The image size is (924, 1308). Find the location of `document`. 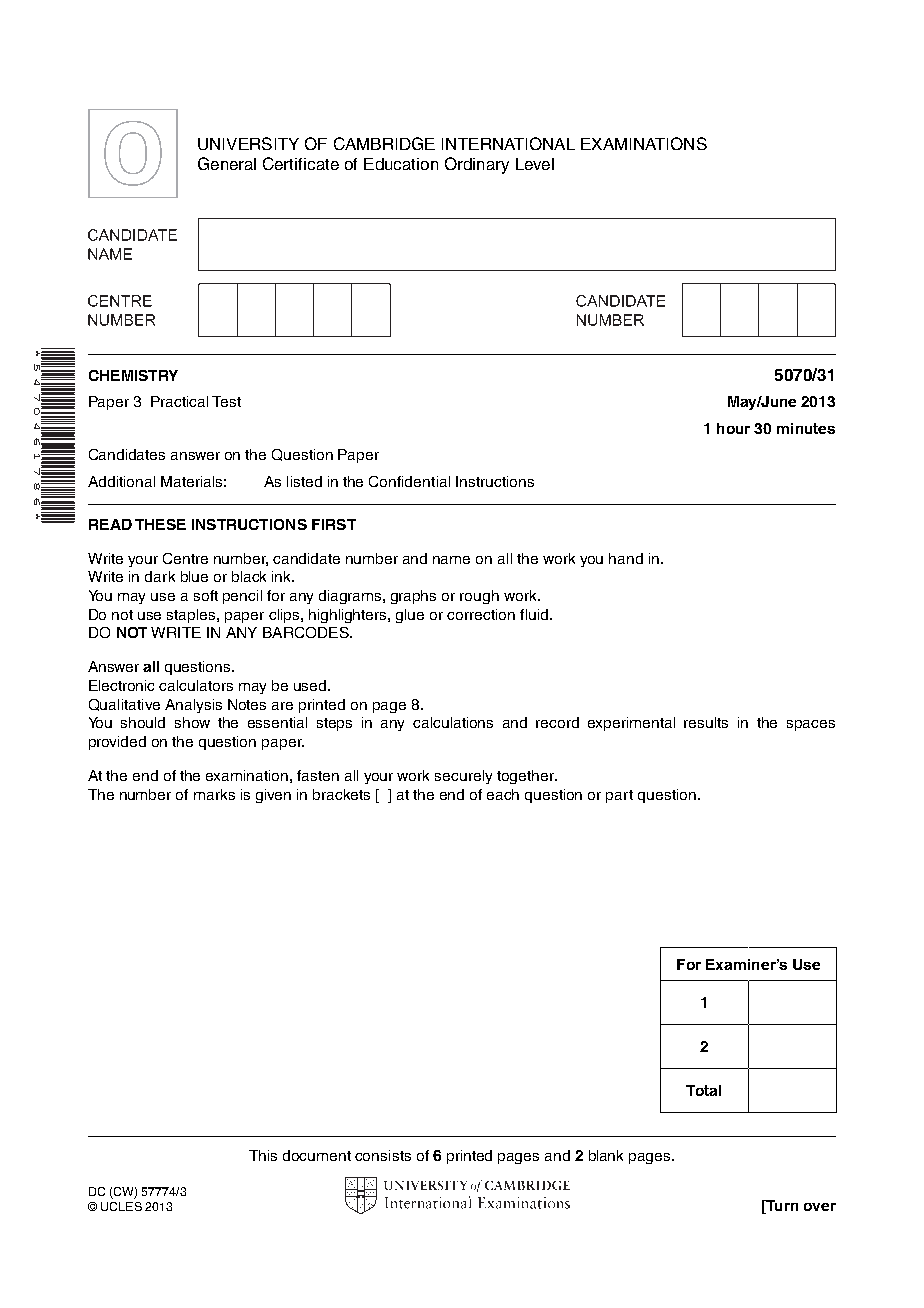

document is located at coordinates (317, 1155).
